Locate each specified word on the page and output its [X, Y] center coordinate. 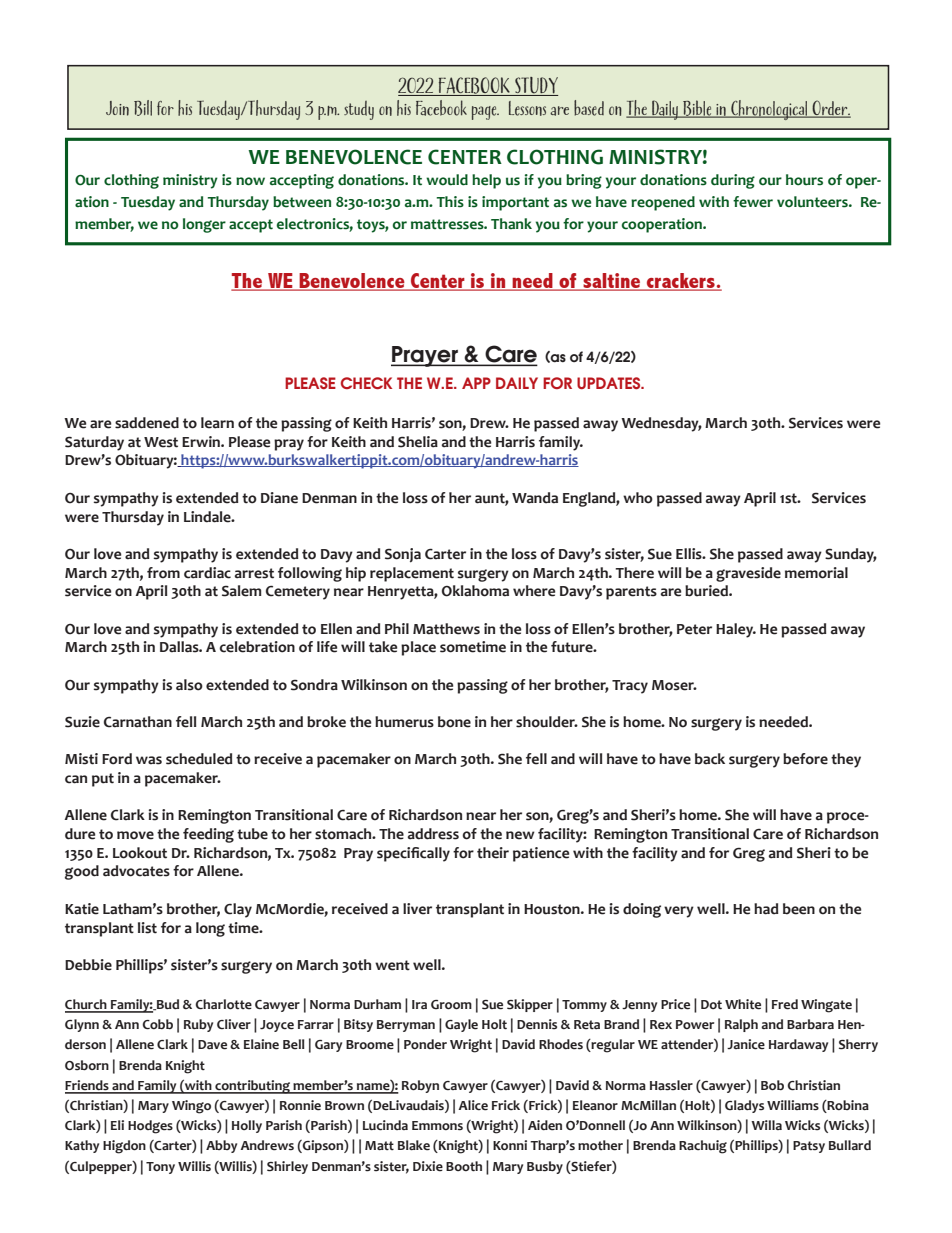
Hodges [150, 1127]
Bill [143, 108]
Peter [694, 629]
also [189, 685]
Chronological [769, 110]
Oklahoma [475, 591]
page [485, 113]
